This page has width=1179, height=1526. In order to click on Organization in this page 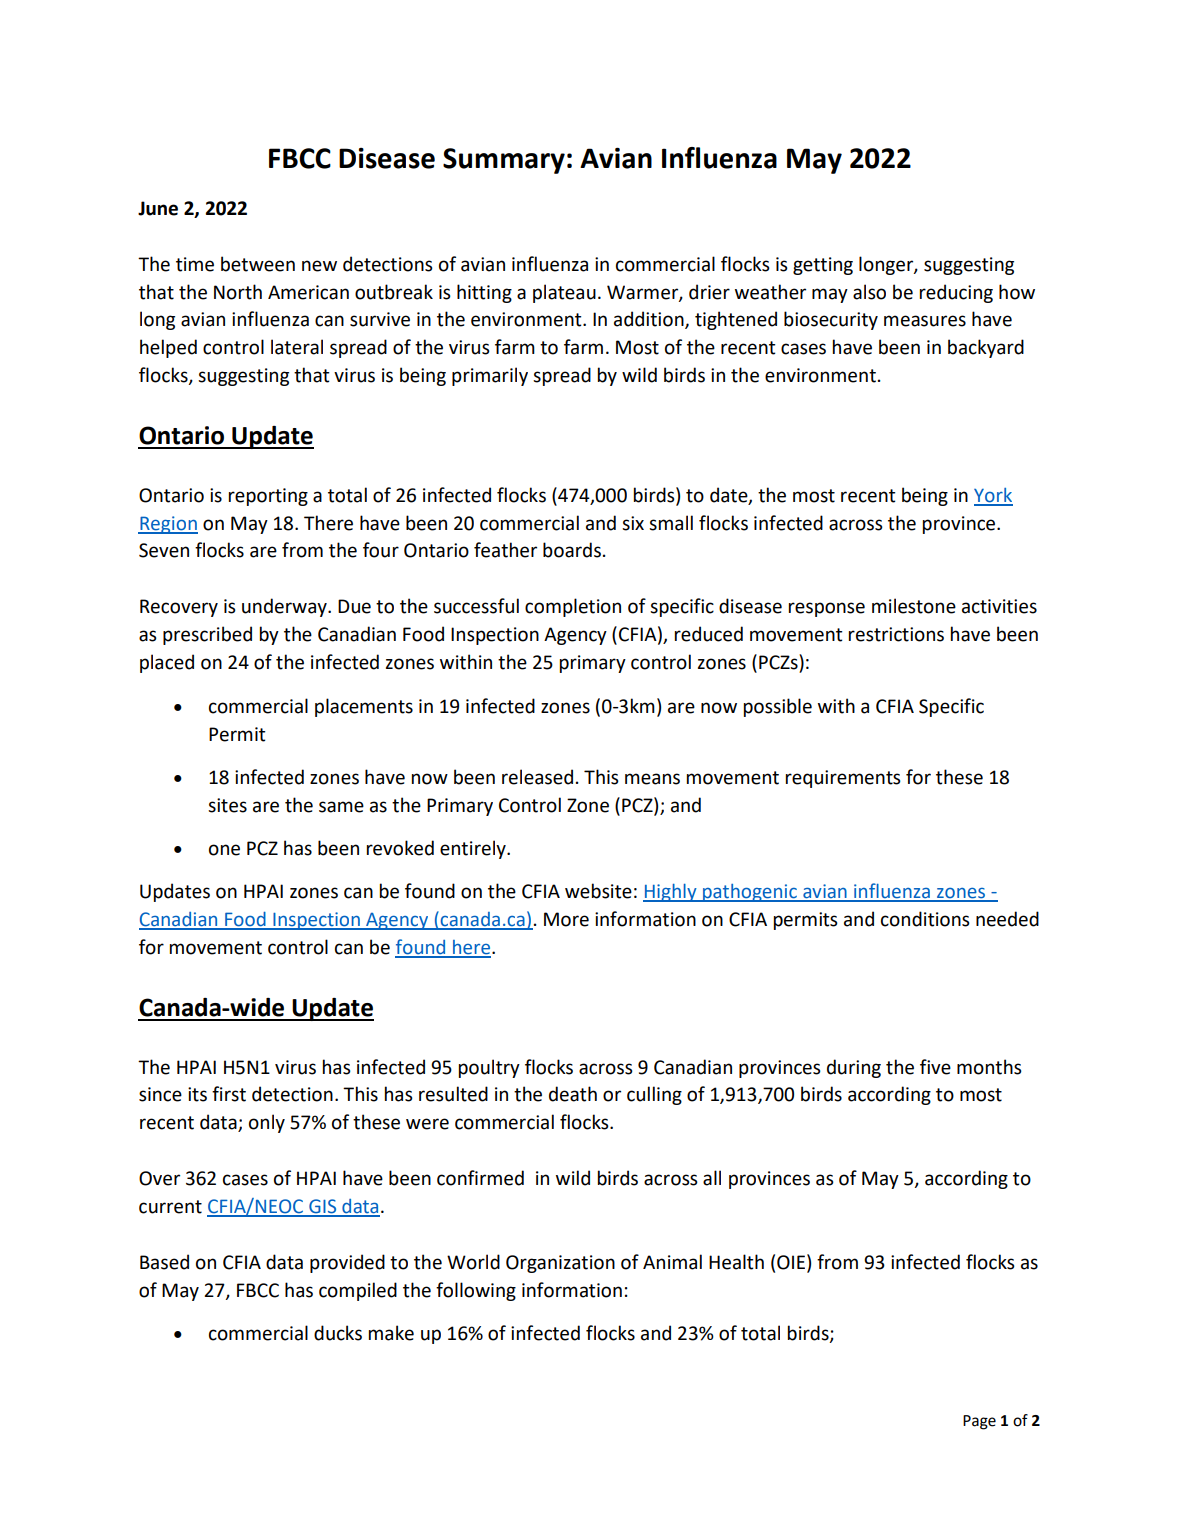, I will do `click(560, 1264)`.
